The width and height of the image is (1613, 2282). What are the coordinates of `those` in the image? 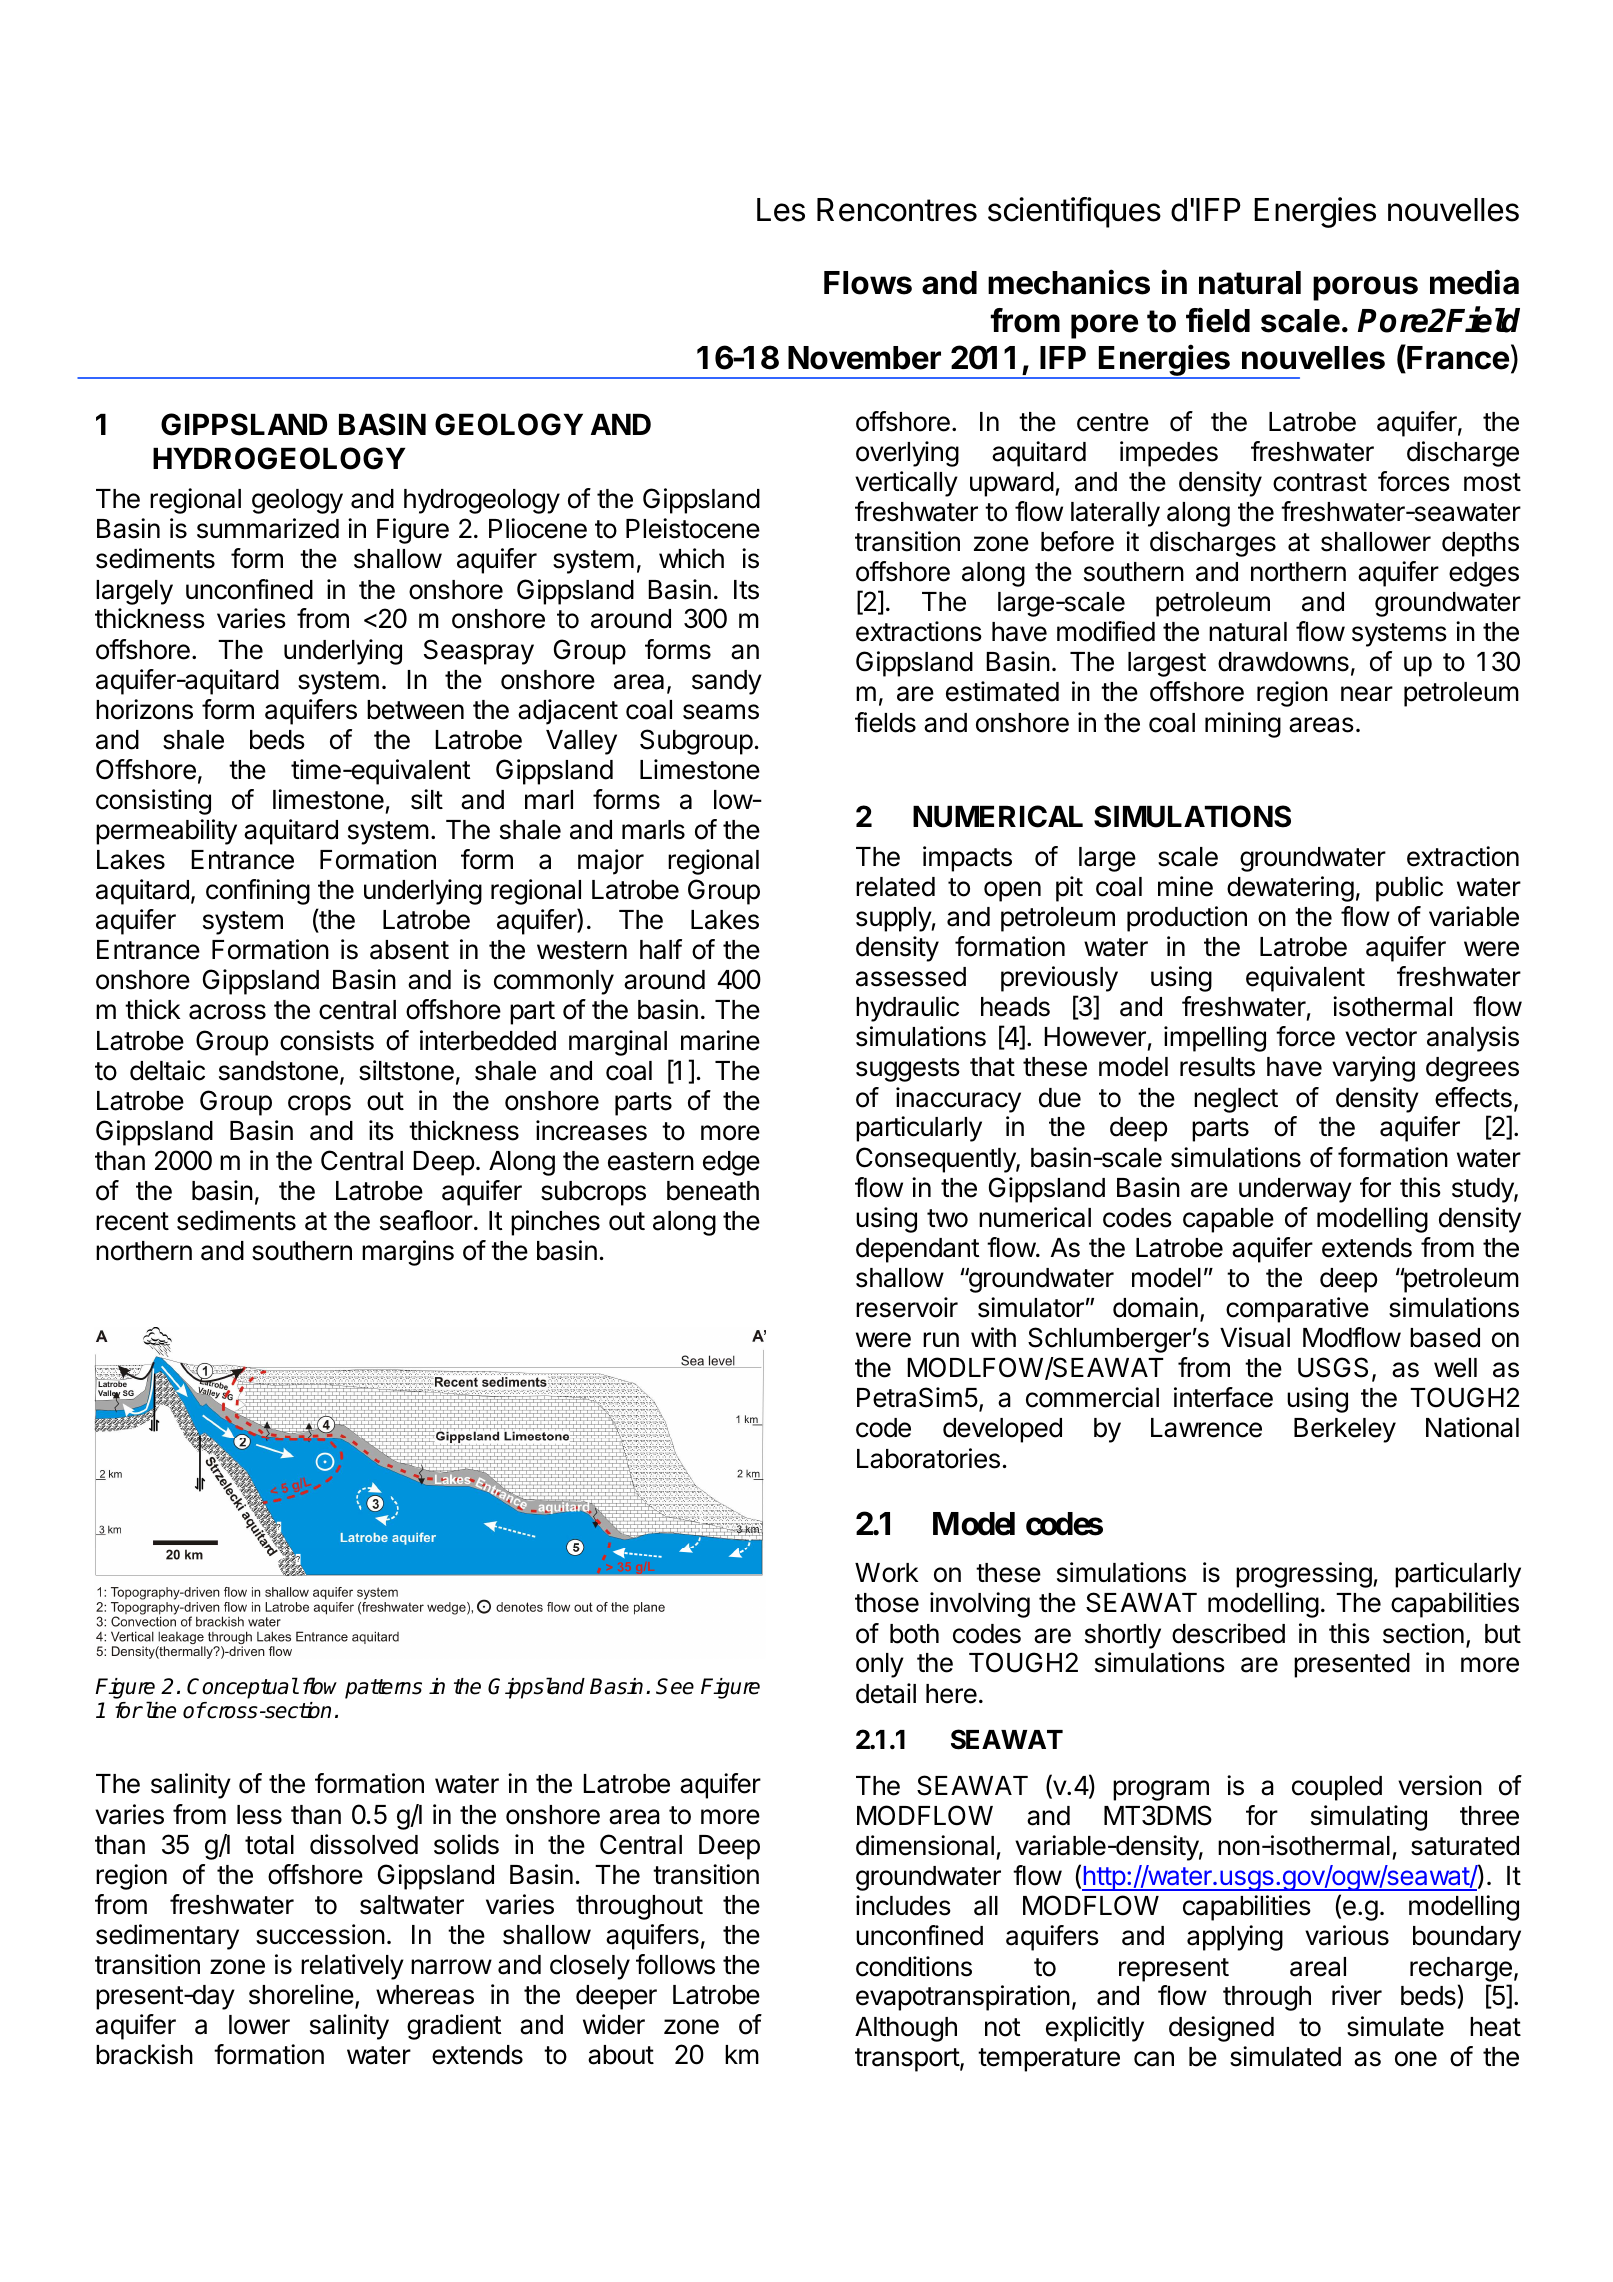 It's located at (887, 1603).
